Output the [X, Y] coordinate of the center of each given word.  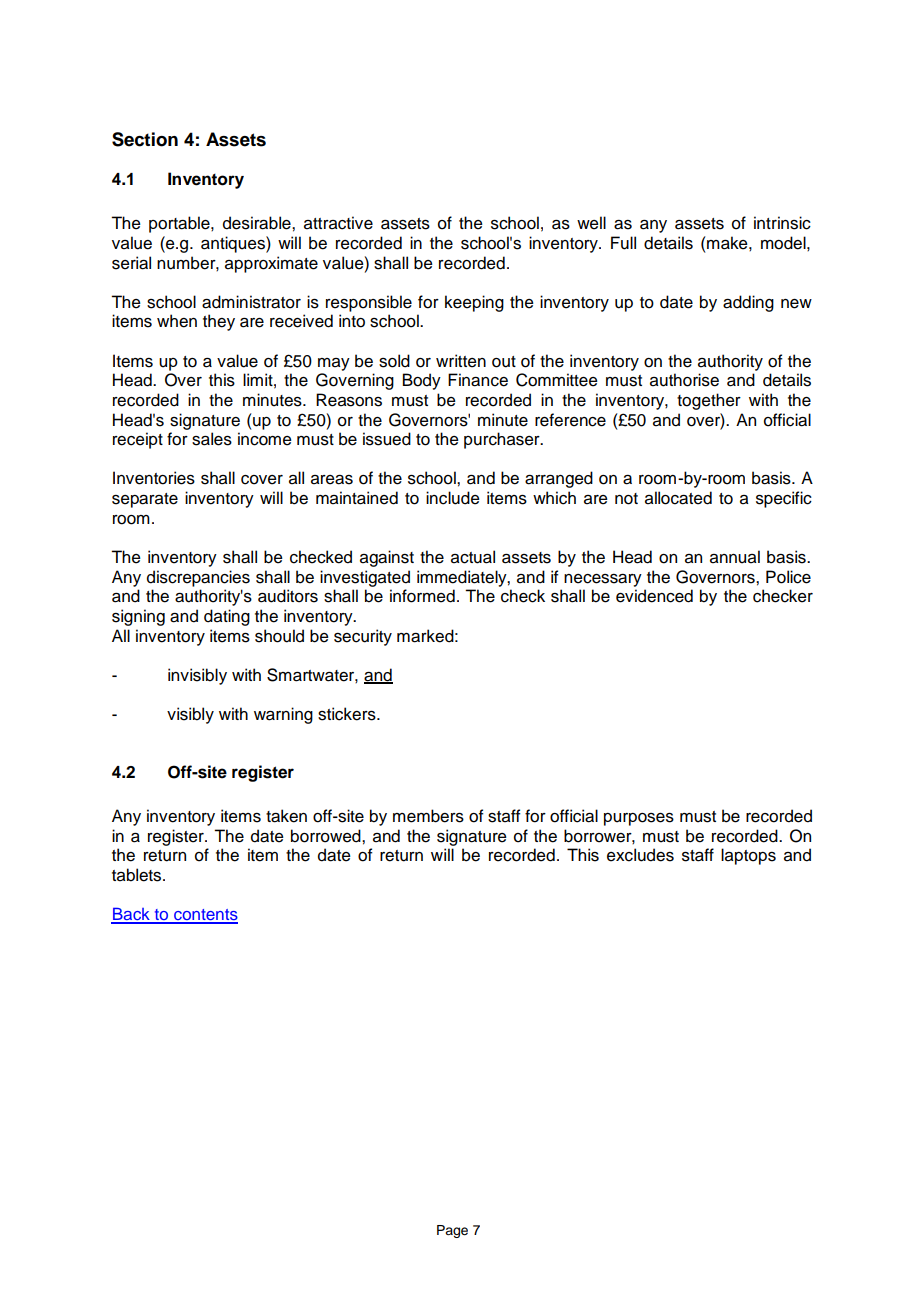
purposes [639, 819]
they [219, 322]
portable [180, 224]
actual [473, 557]
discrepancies [198, 578]
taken [286, 816]
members [428, 816]
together [709, 401]
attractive [338, 223]
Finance [478, 380]
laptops [748, 856]
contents [205, 916]
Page [452, 1231]
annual [735, 557]
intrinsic [782, 223]
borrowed [327, 836]
